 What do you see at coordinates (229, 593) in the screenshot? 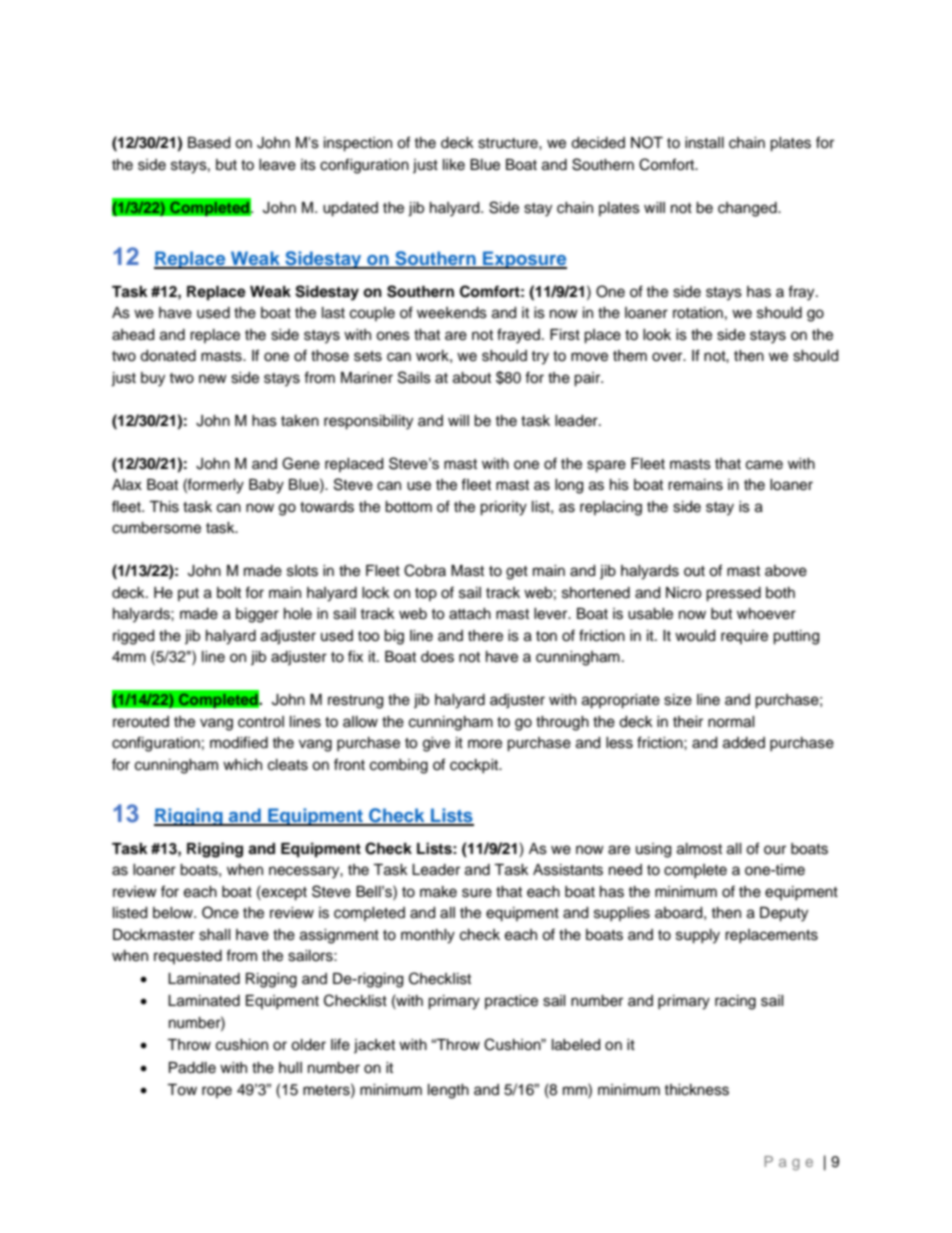
I see `bolt` at bounding box center [229, 593].
